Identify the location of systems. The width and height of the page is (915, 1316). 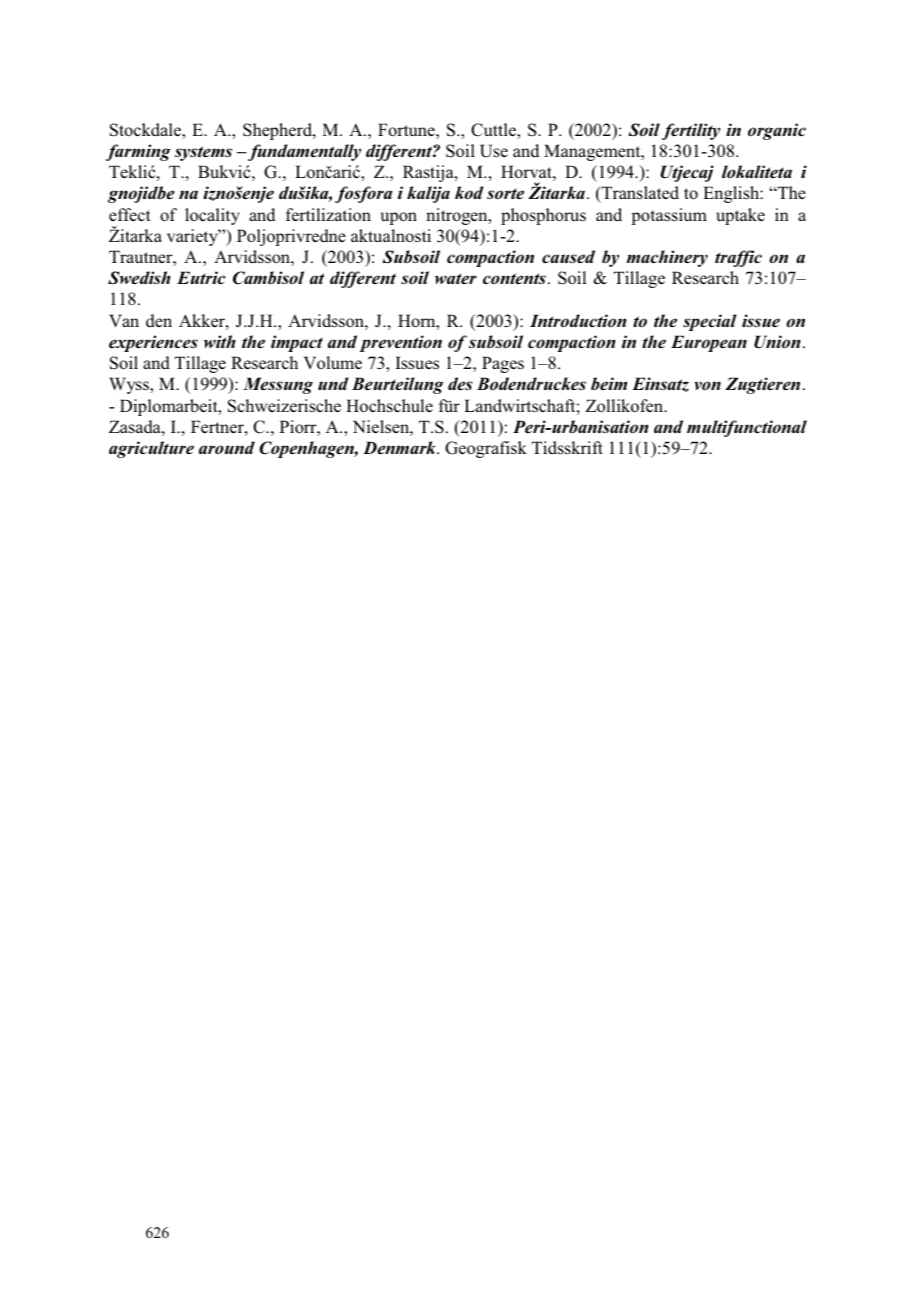
(203, 153).
